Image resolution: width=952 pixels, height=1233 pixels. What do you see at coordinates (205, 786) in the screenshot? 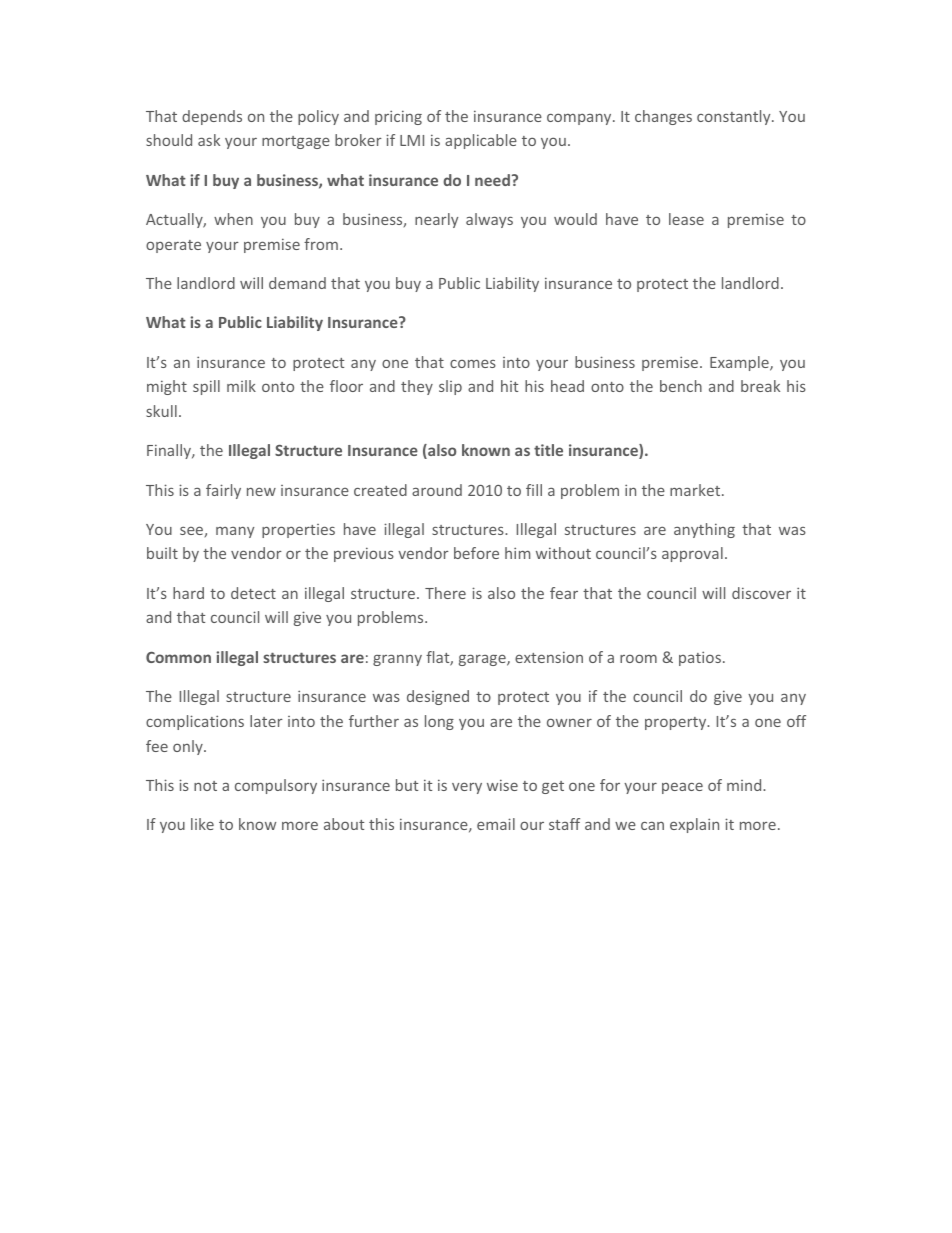
I see `not` at bounding box center [205, 786].
